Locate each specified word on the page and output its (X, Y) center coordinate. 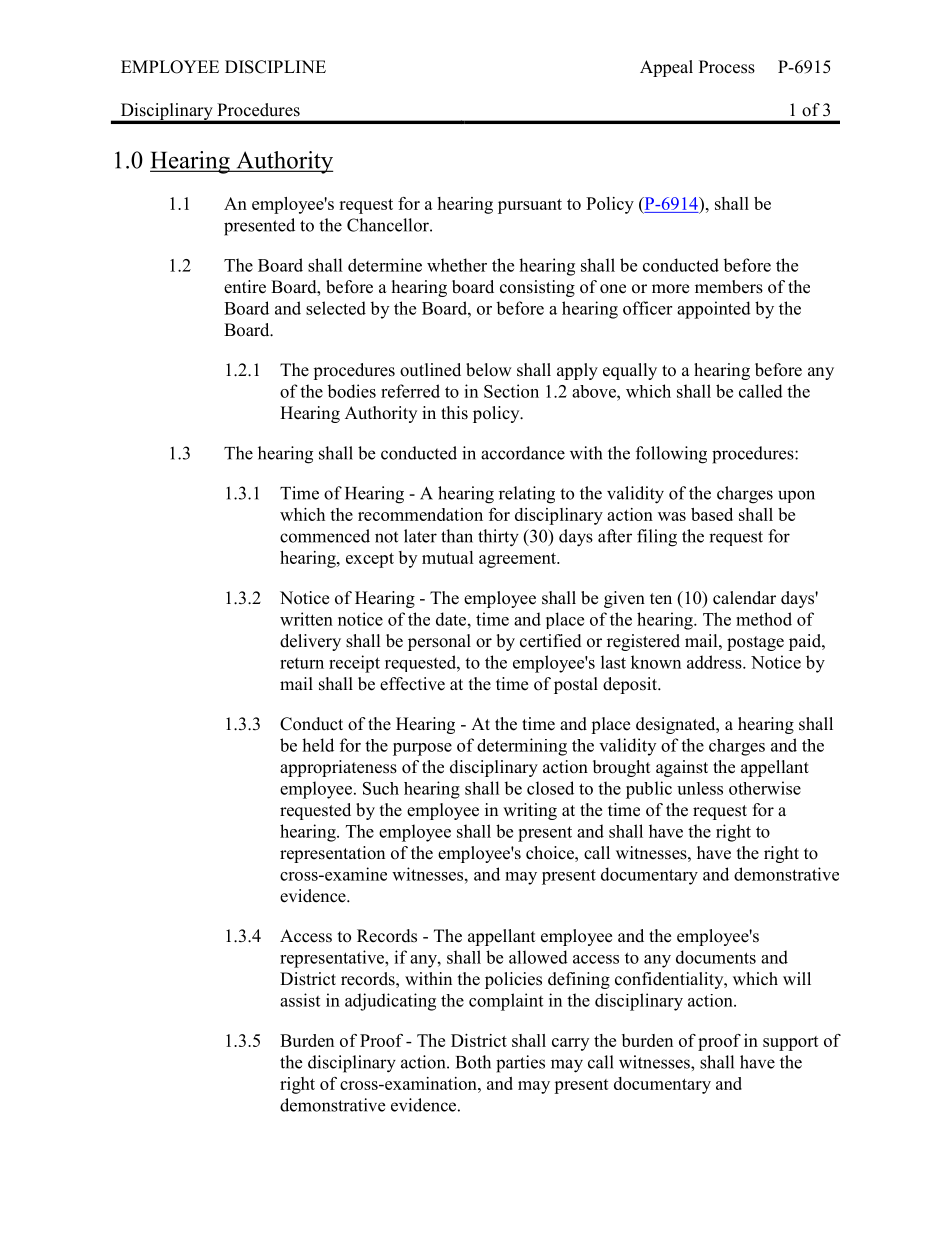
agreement (519, 560)
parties (520, 1064)
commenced (325, 536)
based (712, 514)
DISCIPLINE (275, 67)
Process (727, 67)
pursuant (530, 206)
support (791, 1043)
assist (300, 1000)
